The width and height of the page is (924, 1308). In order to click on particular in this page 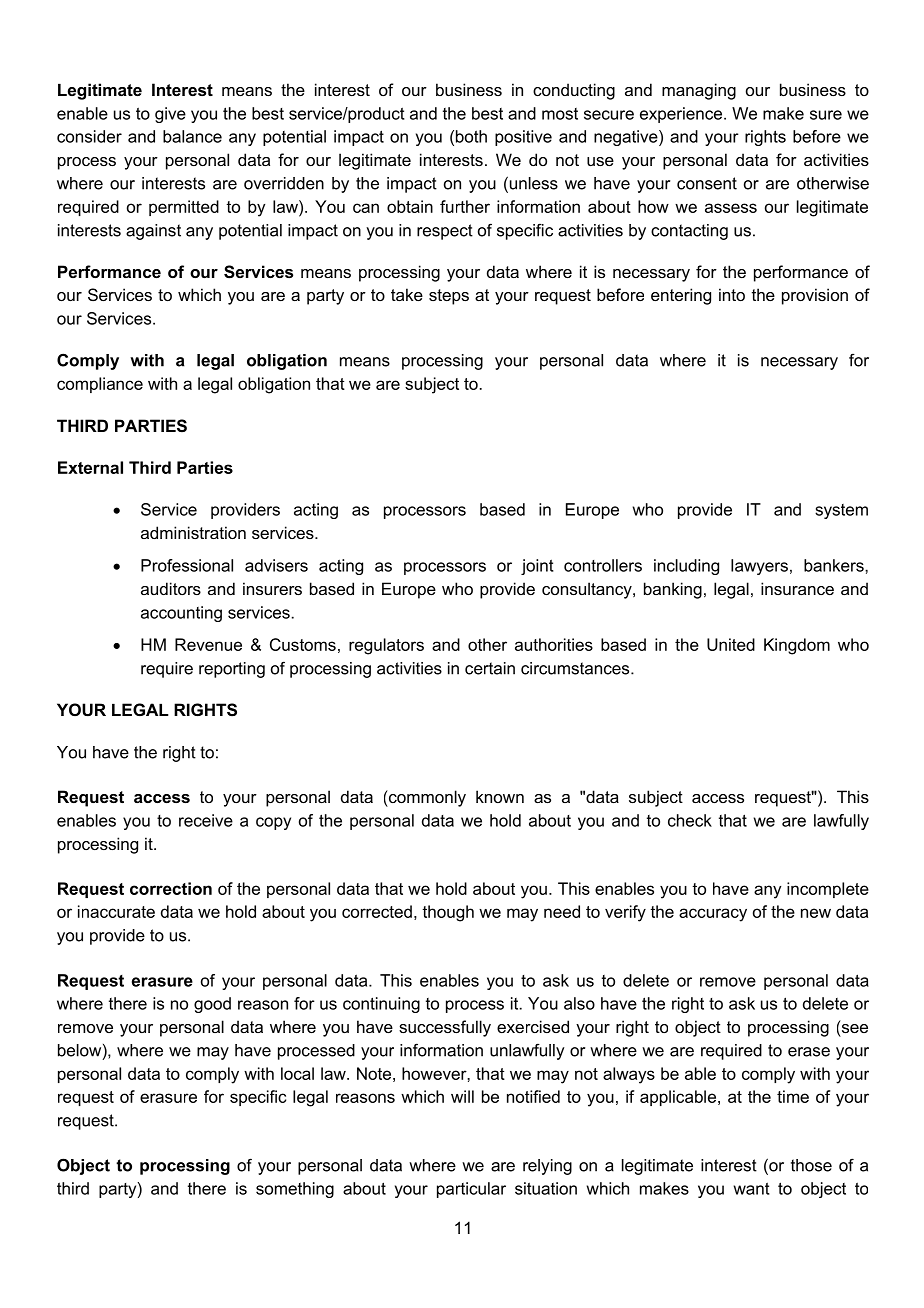, I will do `click(471, 1190)`.
